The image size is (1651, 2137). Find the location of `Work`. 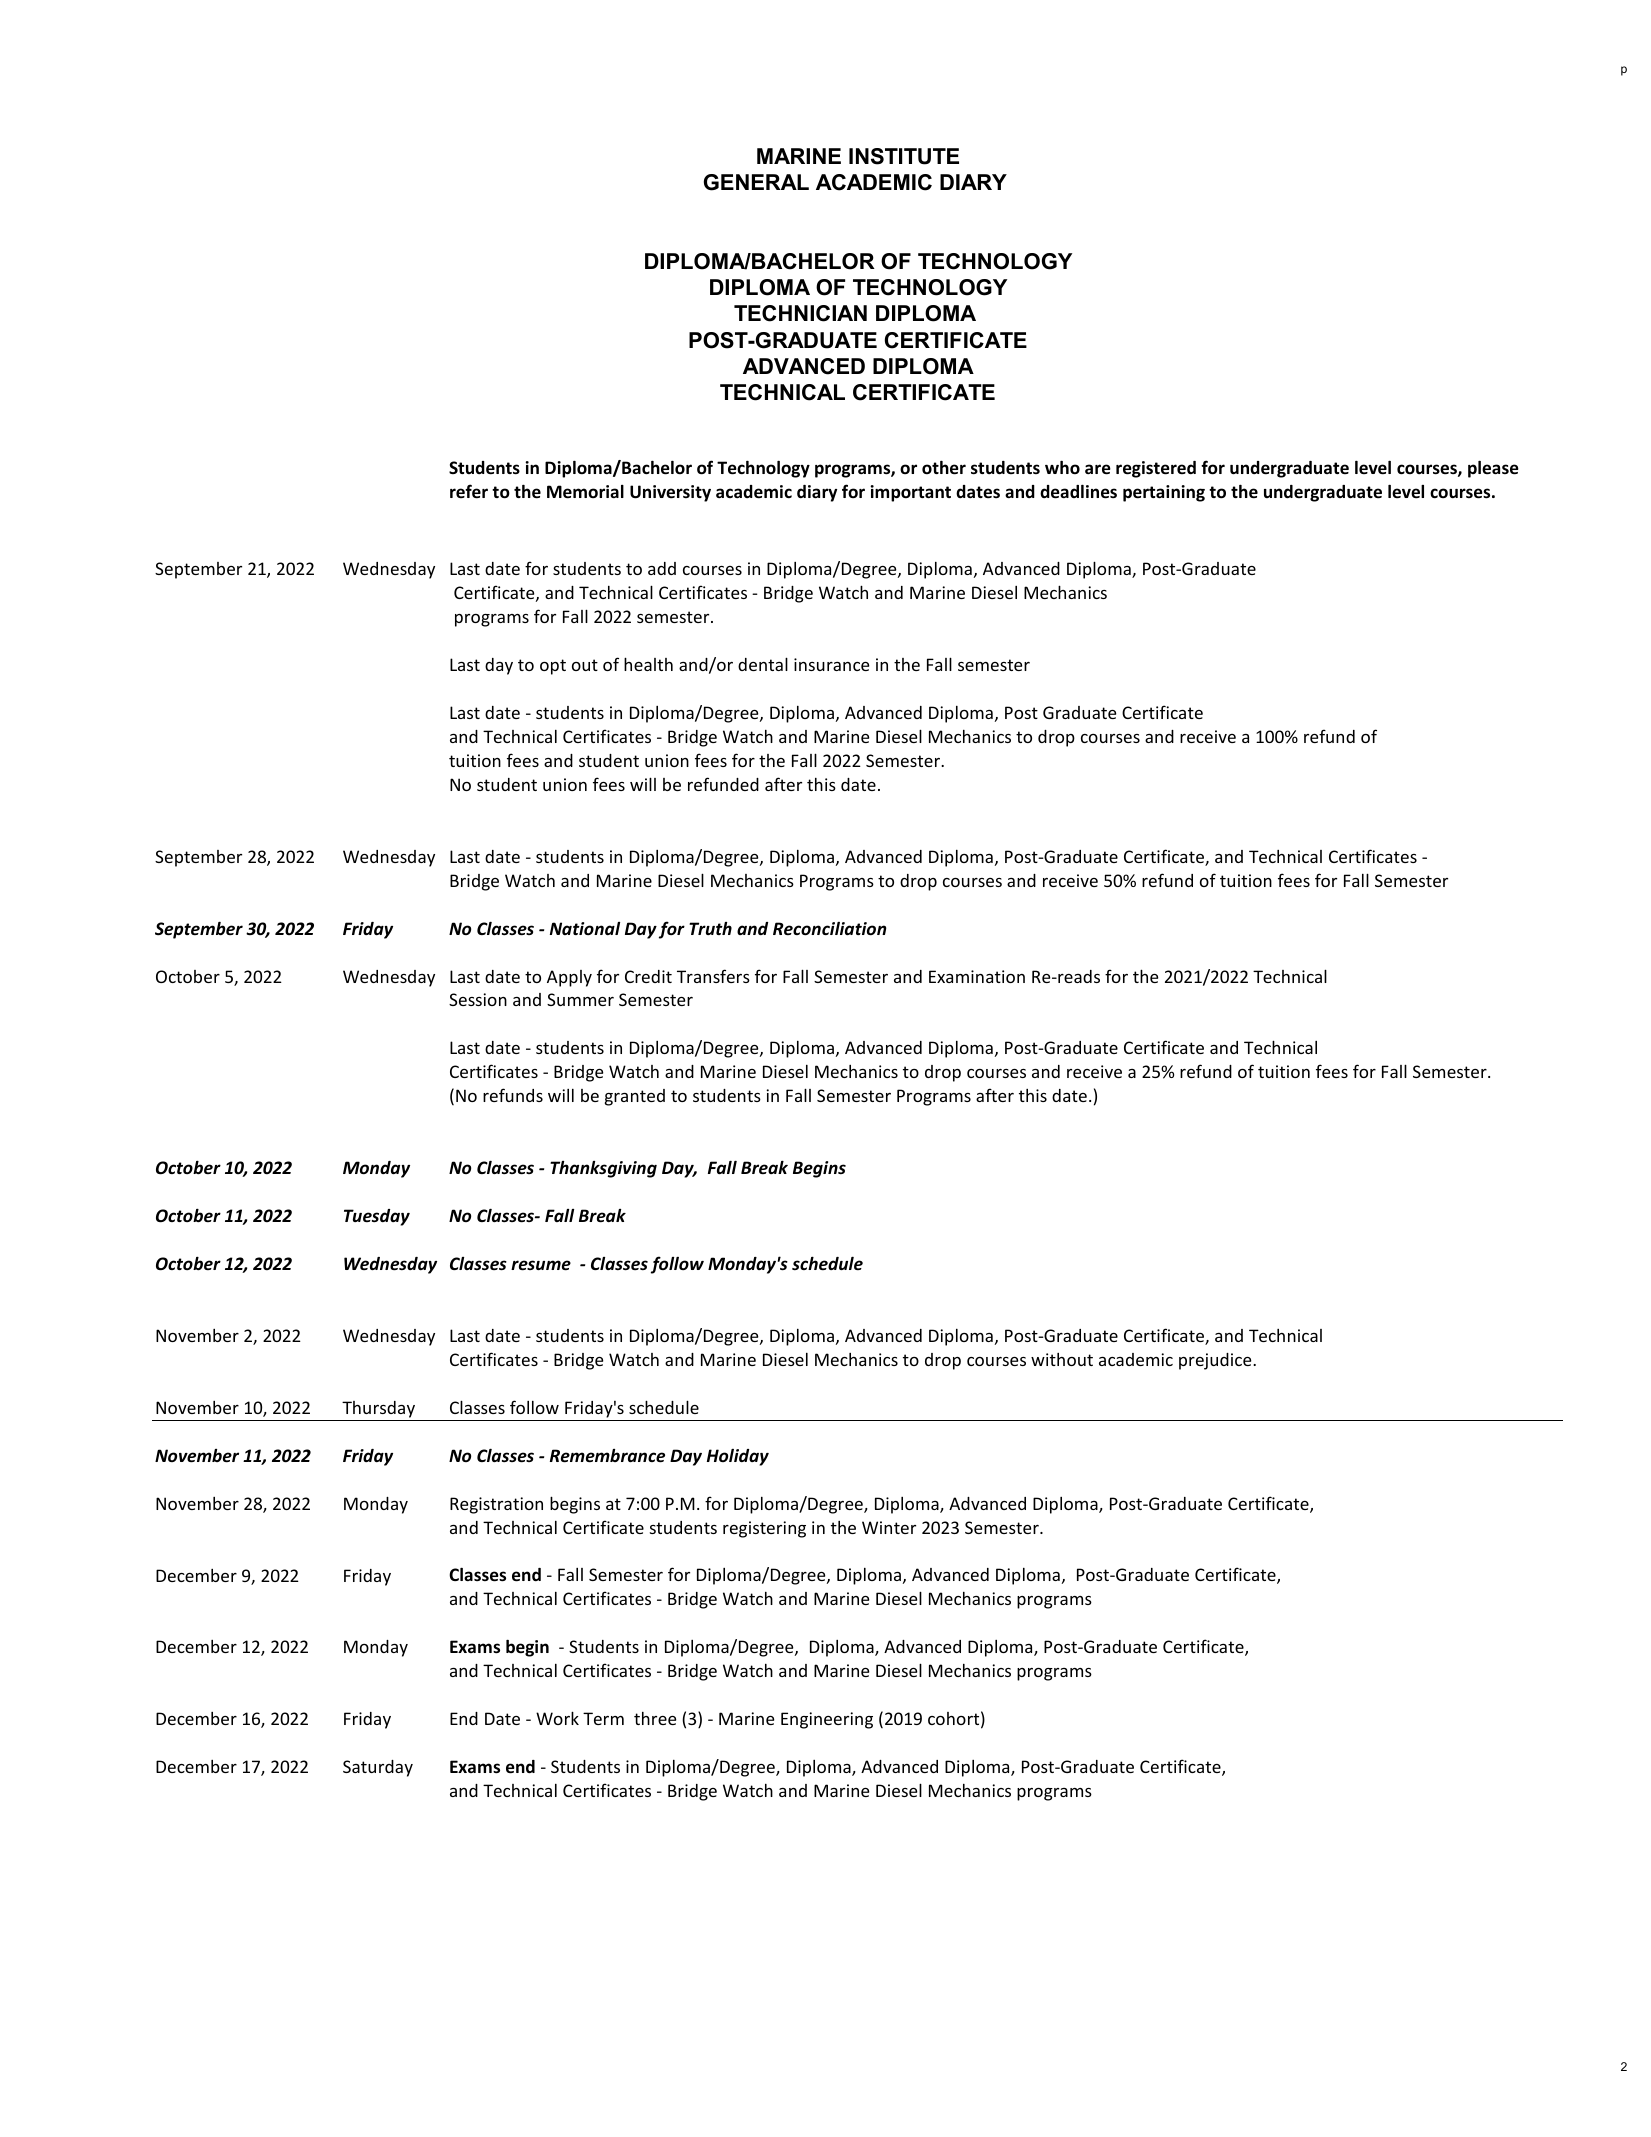

Work is located at coordinates (557, 1718).
